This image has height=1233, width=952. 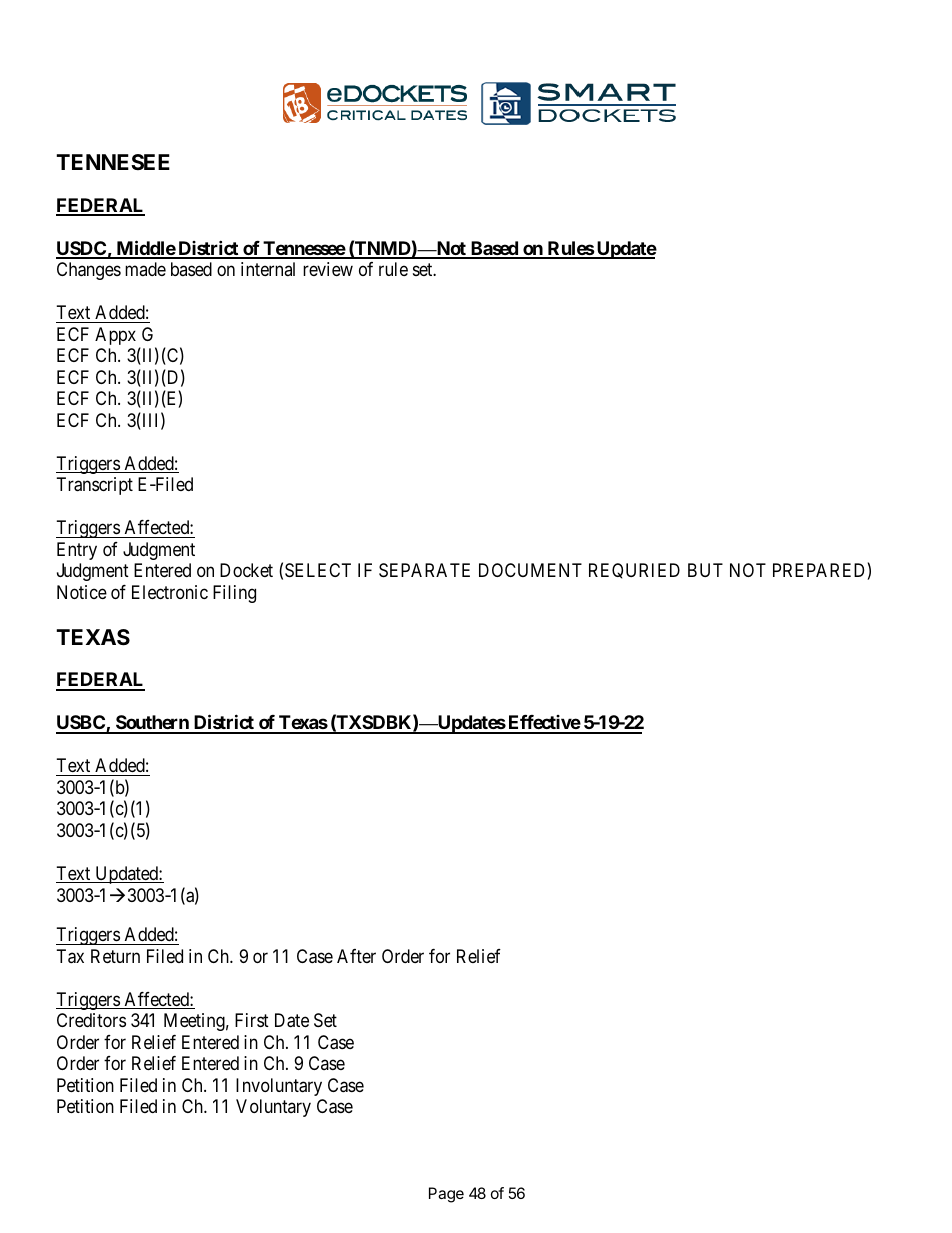 I want to click on SEPARATE, so click(x=424, y=570).
